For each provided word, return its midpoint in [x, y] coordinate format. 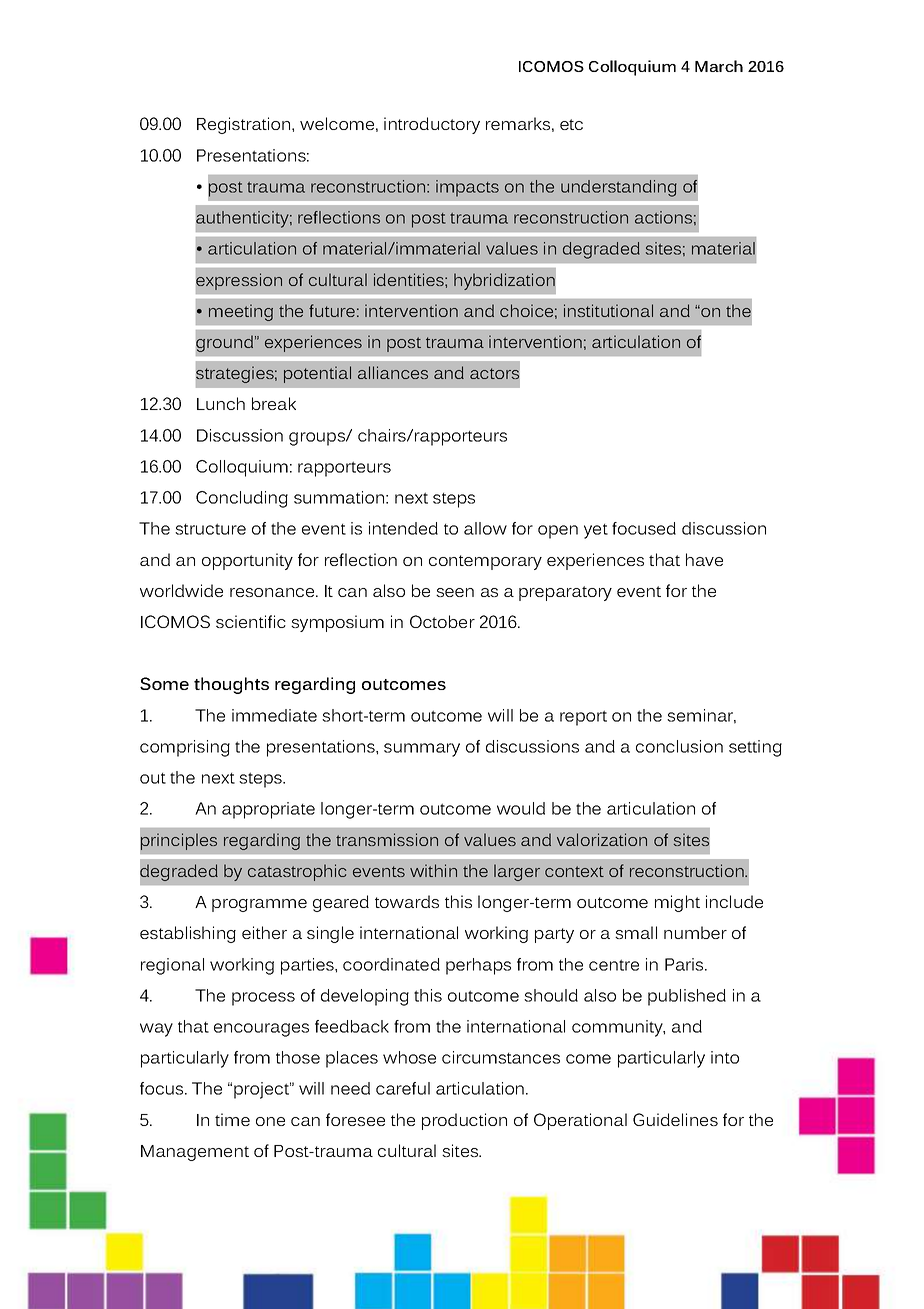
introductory [432, 125]
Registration [245, 125]
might [677, 903]
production [464, 1121]
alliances [393, 372]
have [704, 559]
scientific [251, 621]
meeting [241, 312]
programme [259, 905]
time [232, 1119]
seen [455, 592]
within [433, 870]
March [719, 66]
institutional [608, 310]
